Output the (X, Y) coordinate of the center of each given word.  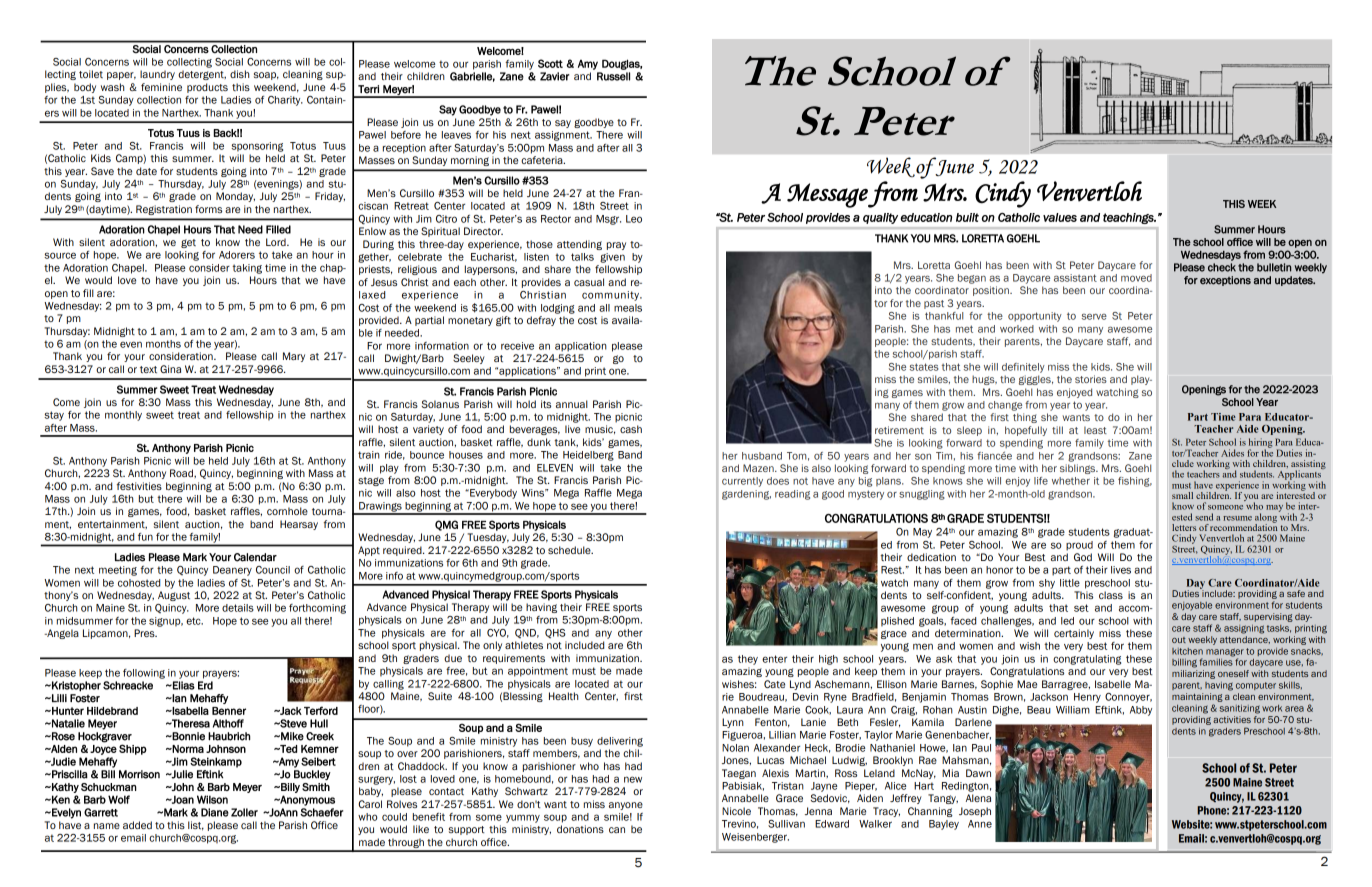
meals (628, 308)
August (174, 596)
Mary (294, 357)
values (1060, 217)
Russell (613, 76)
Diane (215, 812)
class (1111, 595)
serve (1094, 317)
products (207, 88)
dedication (931, 557)
